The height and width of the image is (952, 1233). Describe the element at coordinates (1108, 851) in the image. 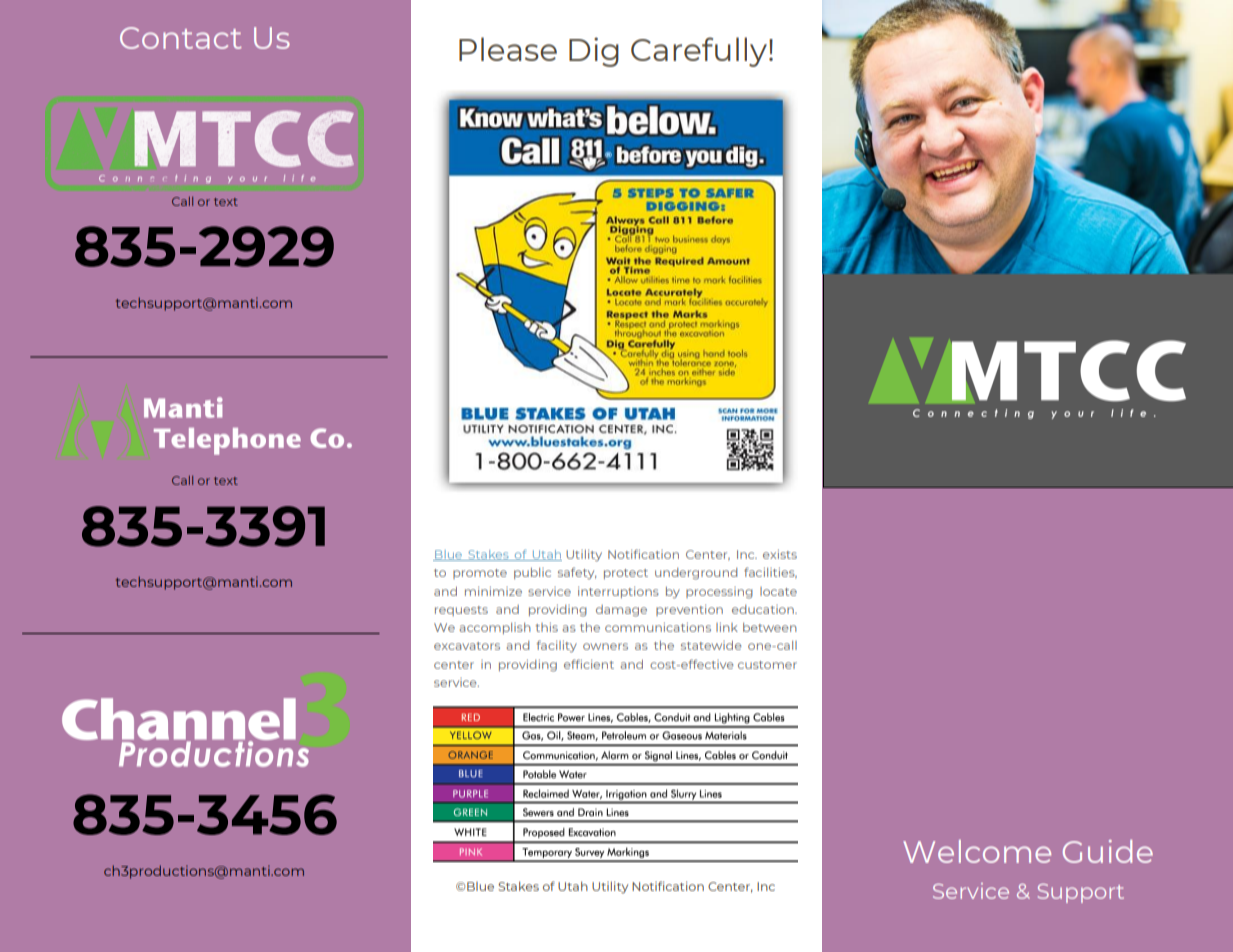

I see `Guide` at that location.
